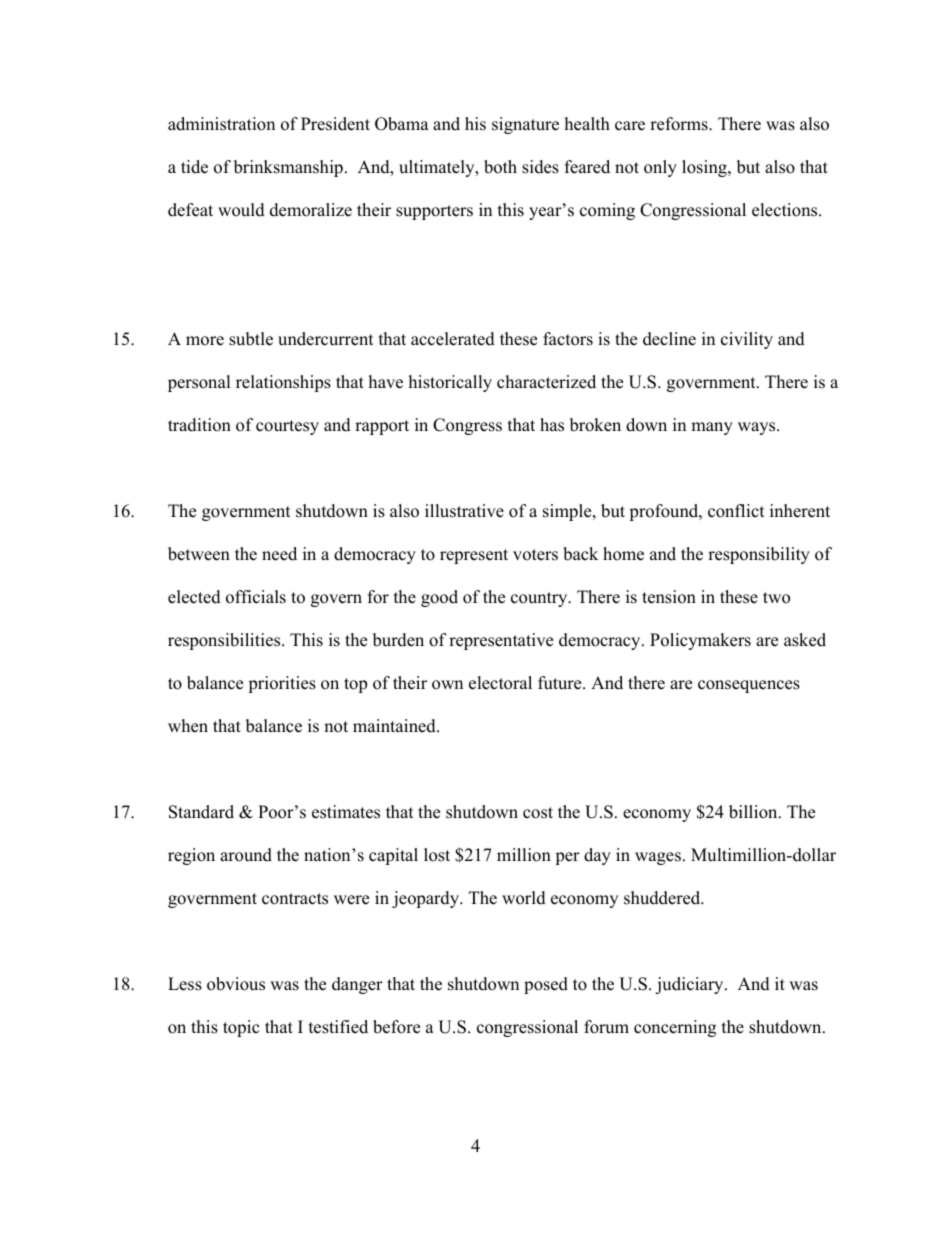  What do you see at coordinates (450, 383) in the screenshot?
I see `historically` at bounding box center [450, 383].
